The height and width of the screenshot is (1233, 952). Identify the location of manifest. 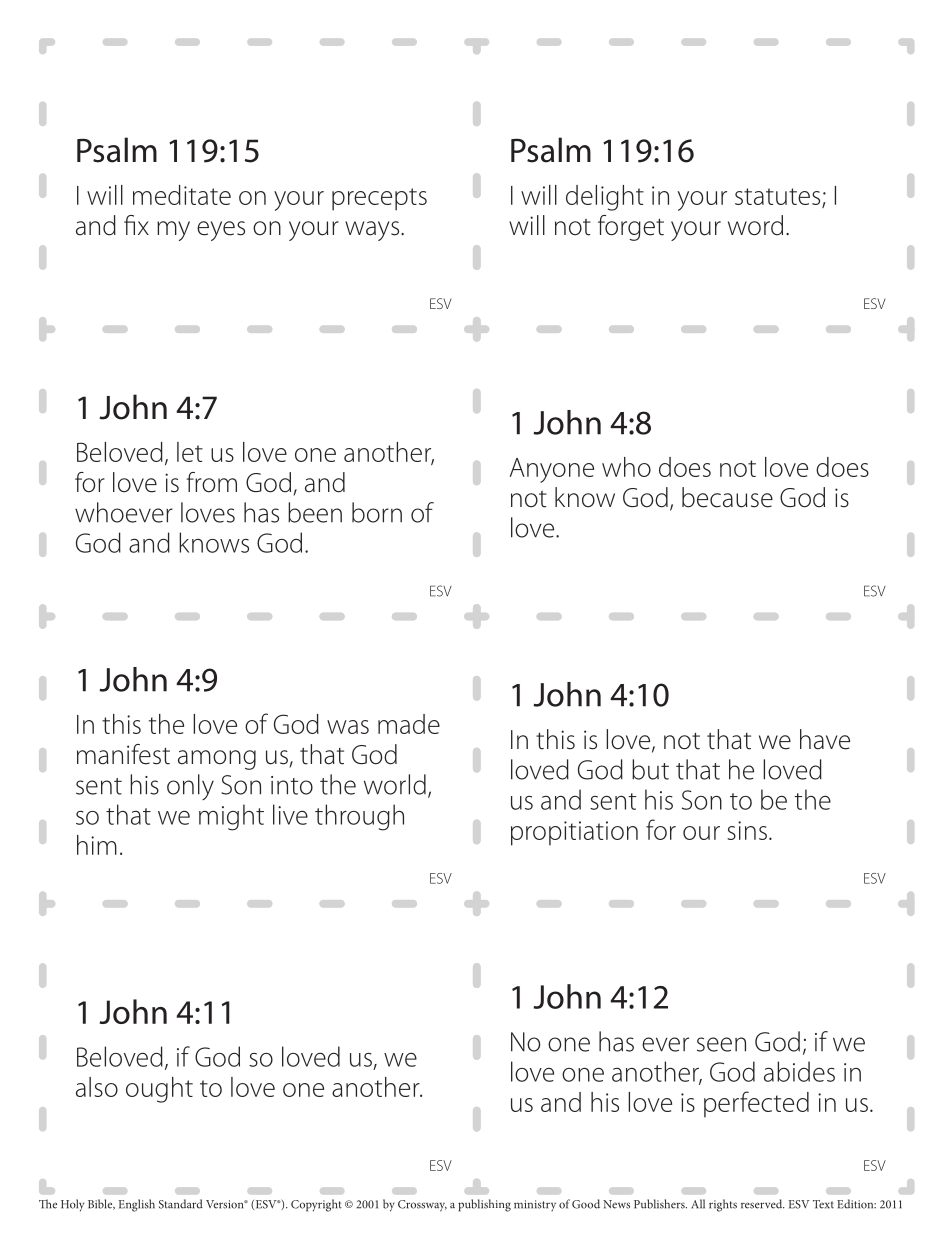
(123, 754).
